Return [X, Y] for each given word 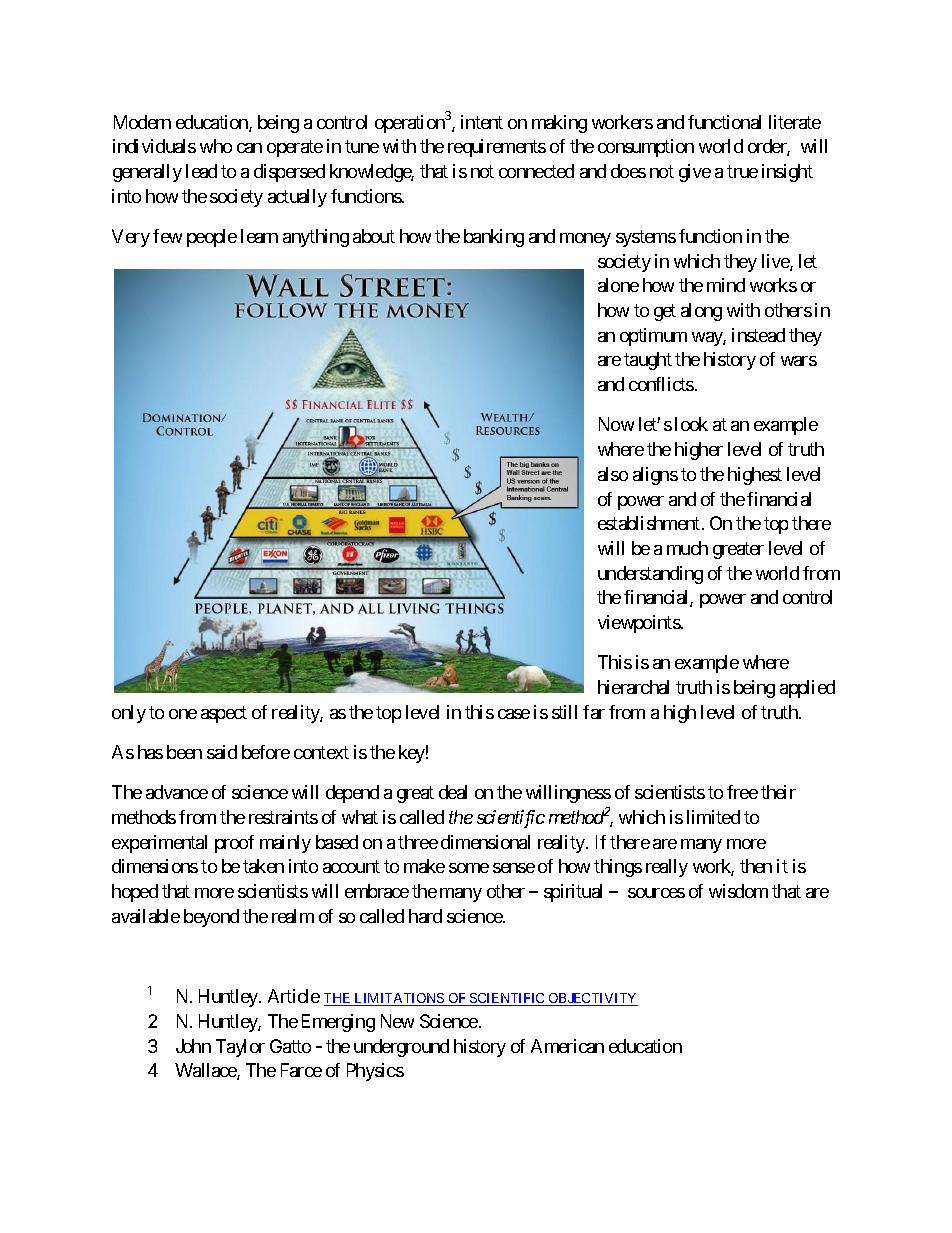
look [691, 424]
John [193, 1046]
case [514, 714]
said [222, 752]
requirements [497, 148]
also [613, 474]
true [742, 171]
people [212, 238]
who [216, 146]
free [742, 792]
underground [401, 1048]
